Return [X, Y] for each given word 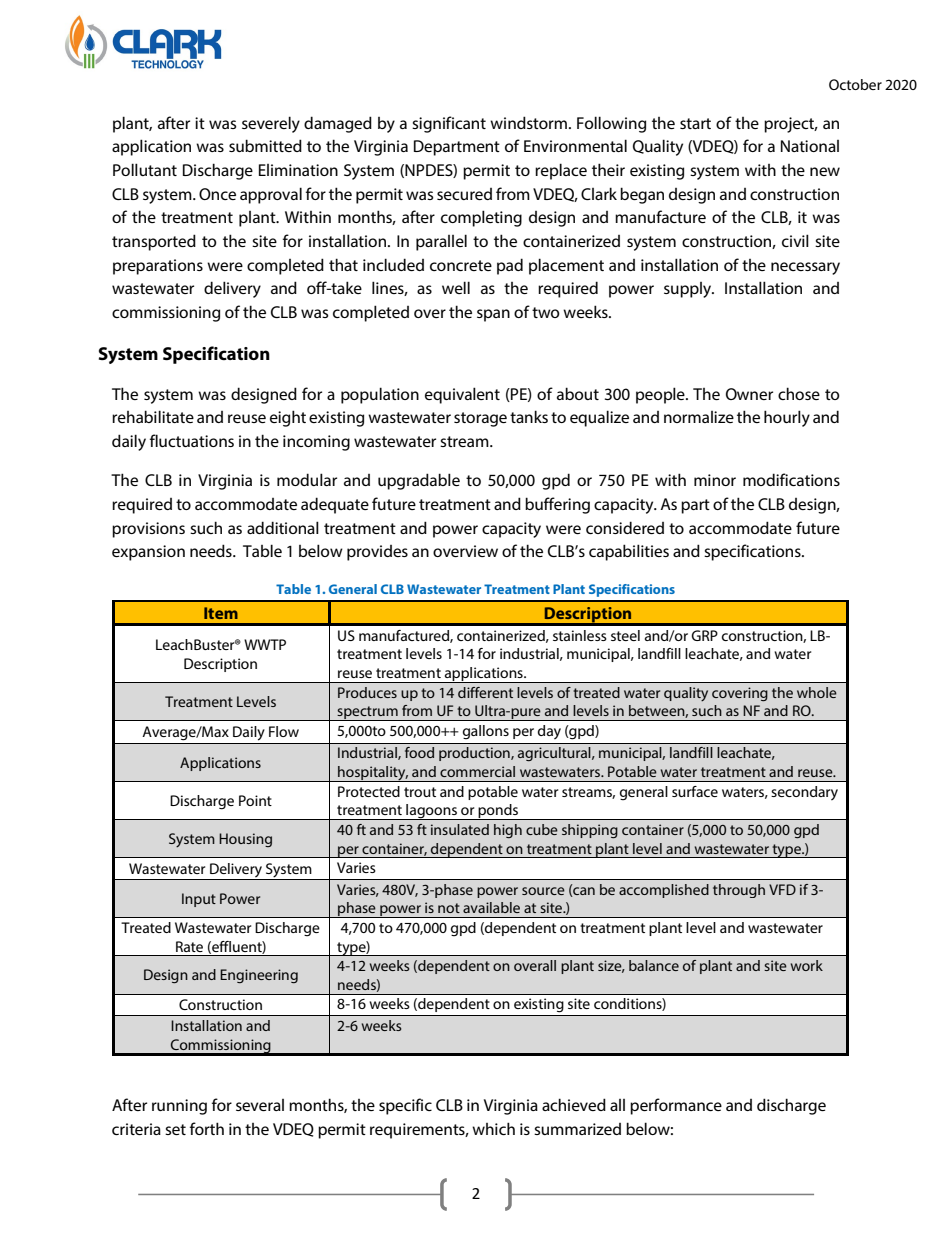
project [790, 125]
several [260, 1105]
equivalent [462, 395]
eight [288, 418]
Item [221, 613]
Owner [749, 394]
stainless [580, 635]
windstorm [528, 122]
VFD [782, 889]
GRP [704, 635]
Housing [245, 840]
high [508, 831]
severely [271, 124]
